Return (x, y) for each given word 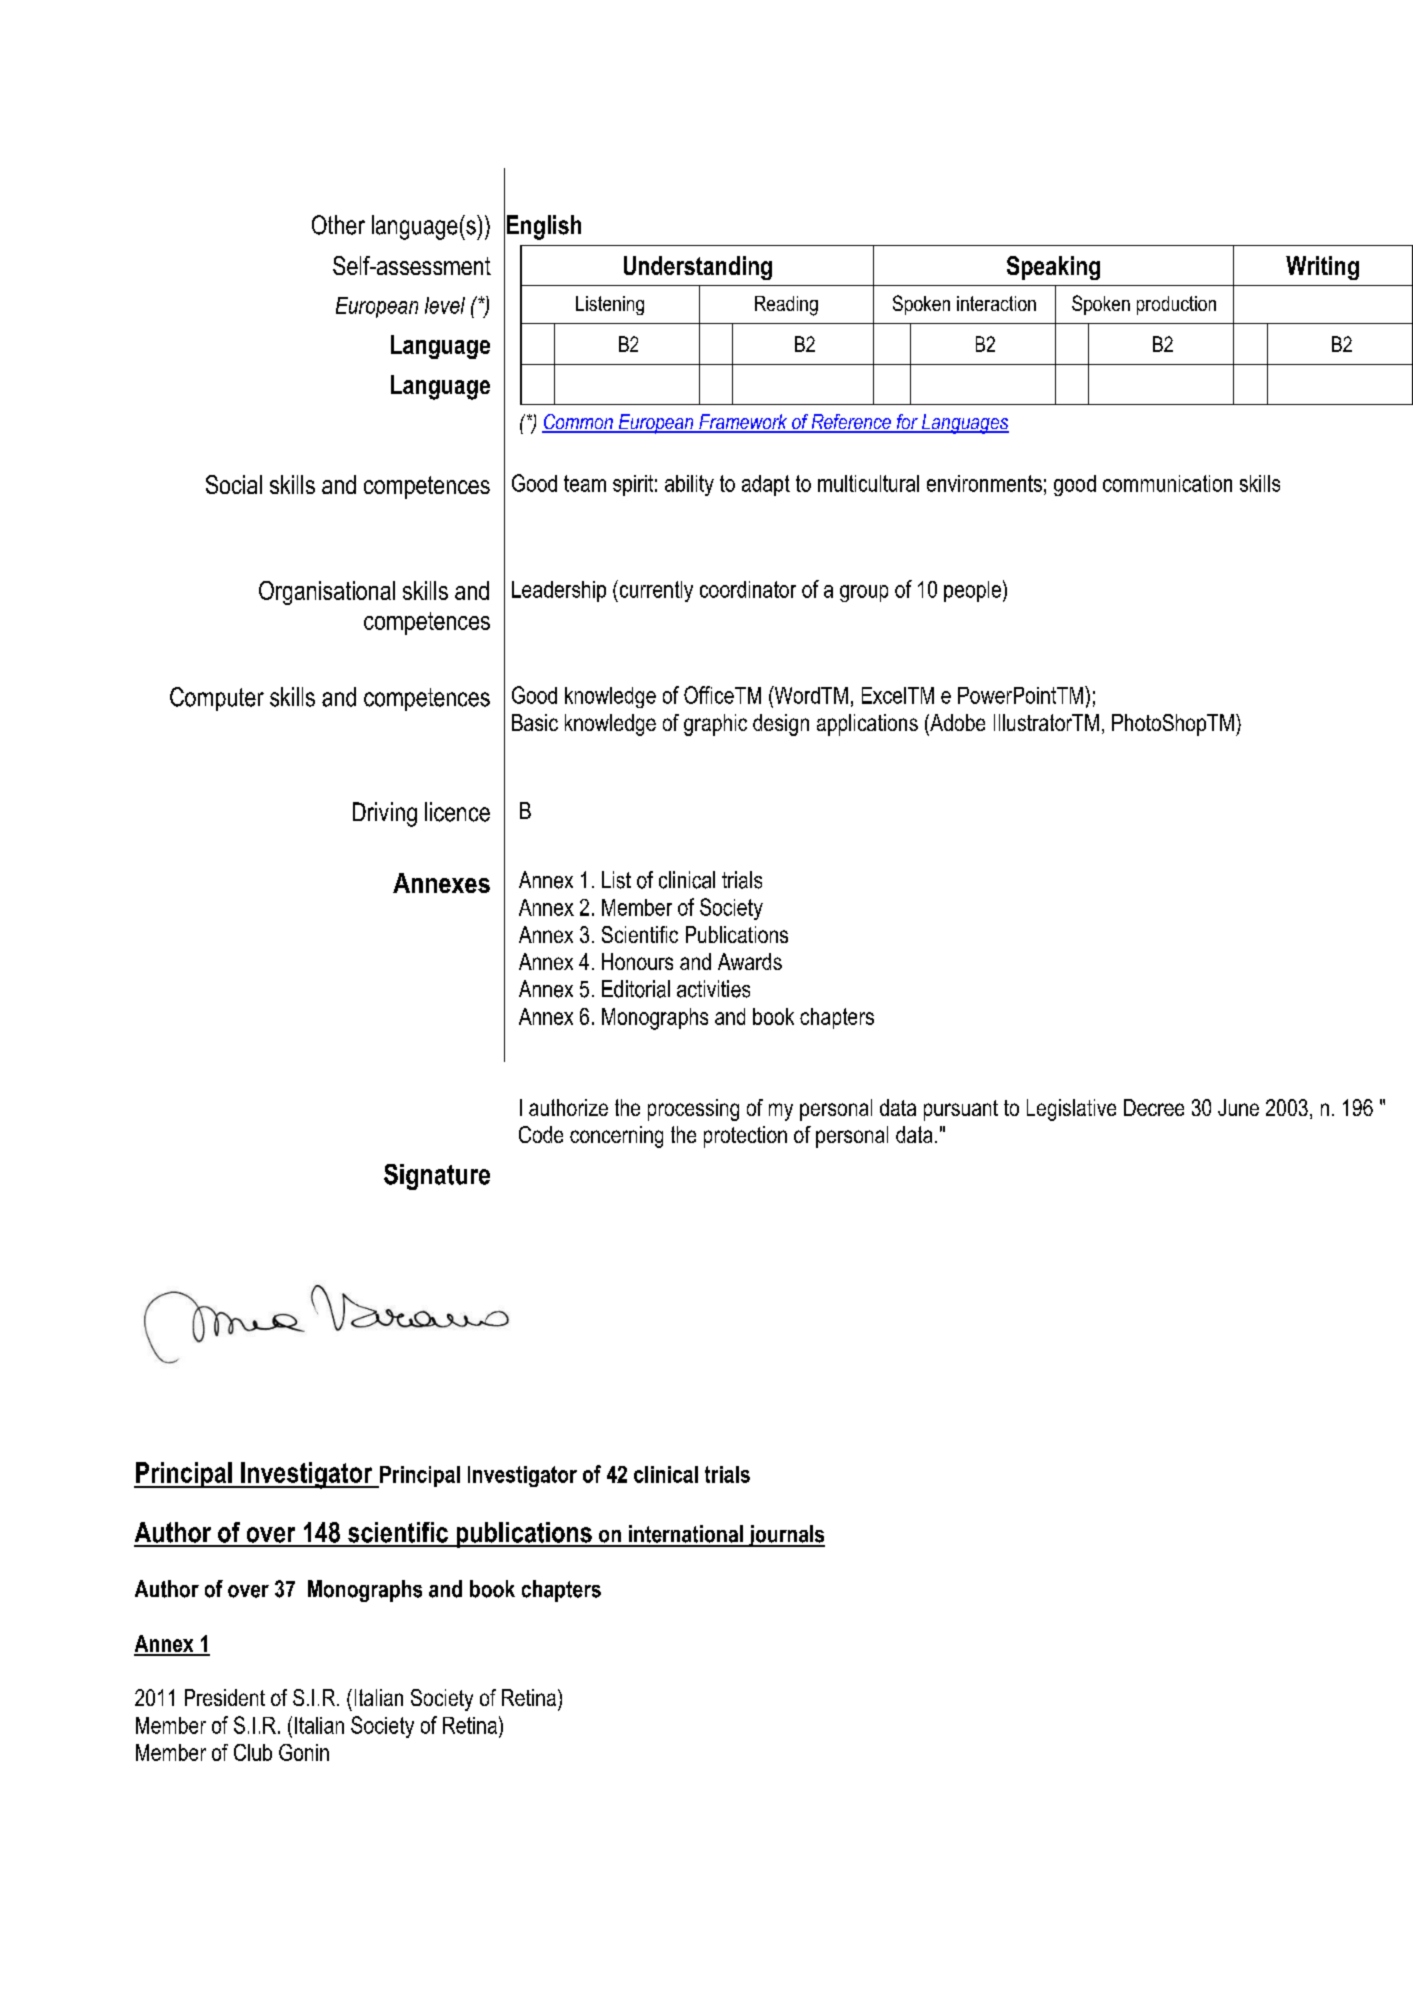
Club (253, 1752)
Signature (437, 1177)
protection (745, 1137)
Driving (385, 814)
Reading (786, 306)
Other (338, 225)
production (1176, 305)
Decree (1154, 1107)
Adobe (956, 722)
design (781, 725)
